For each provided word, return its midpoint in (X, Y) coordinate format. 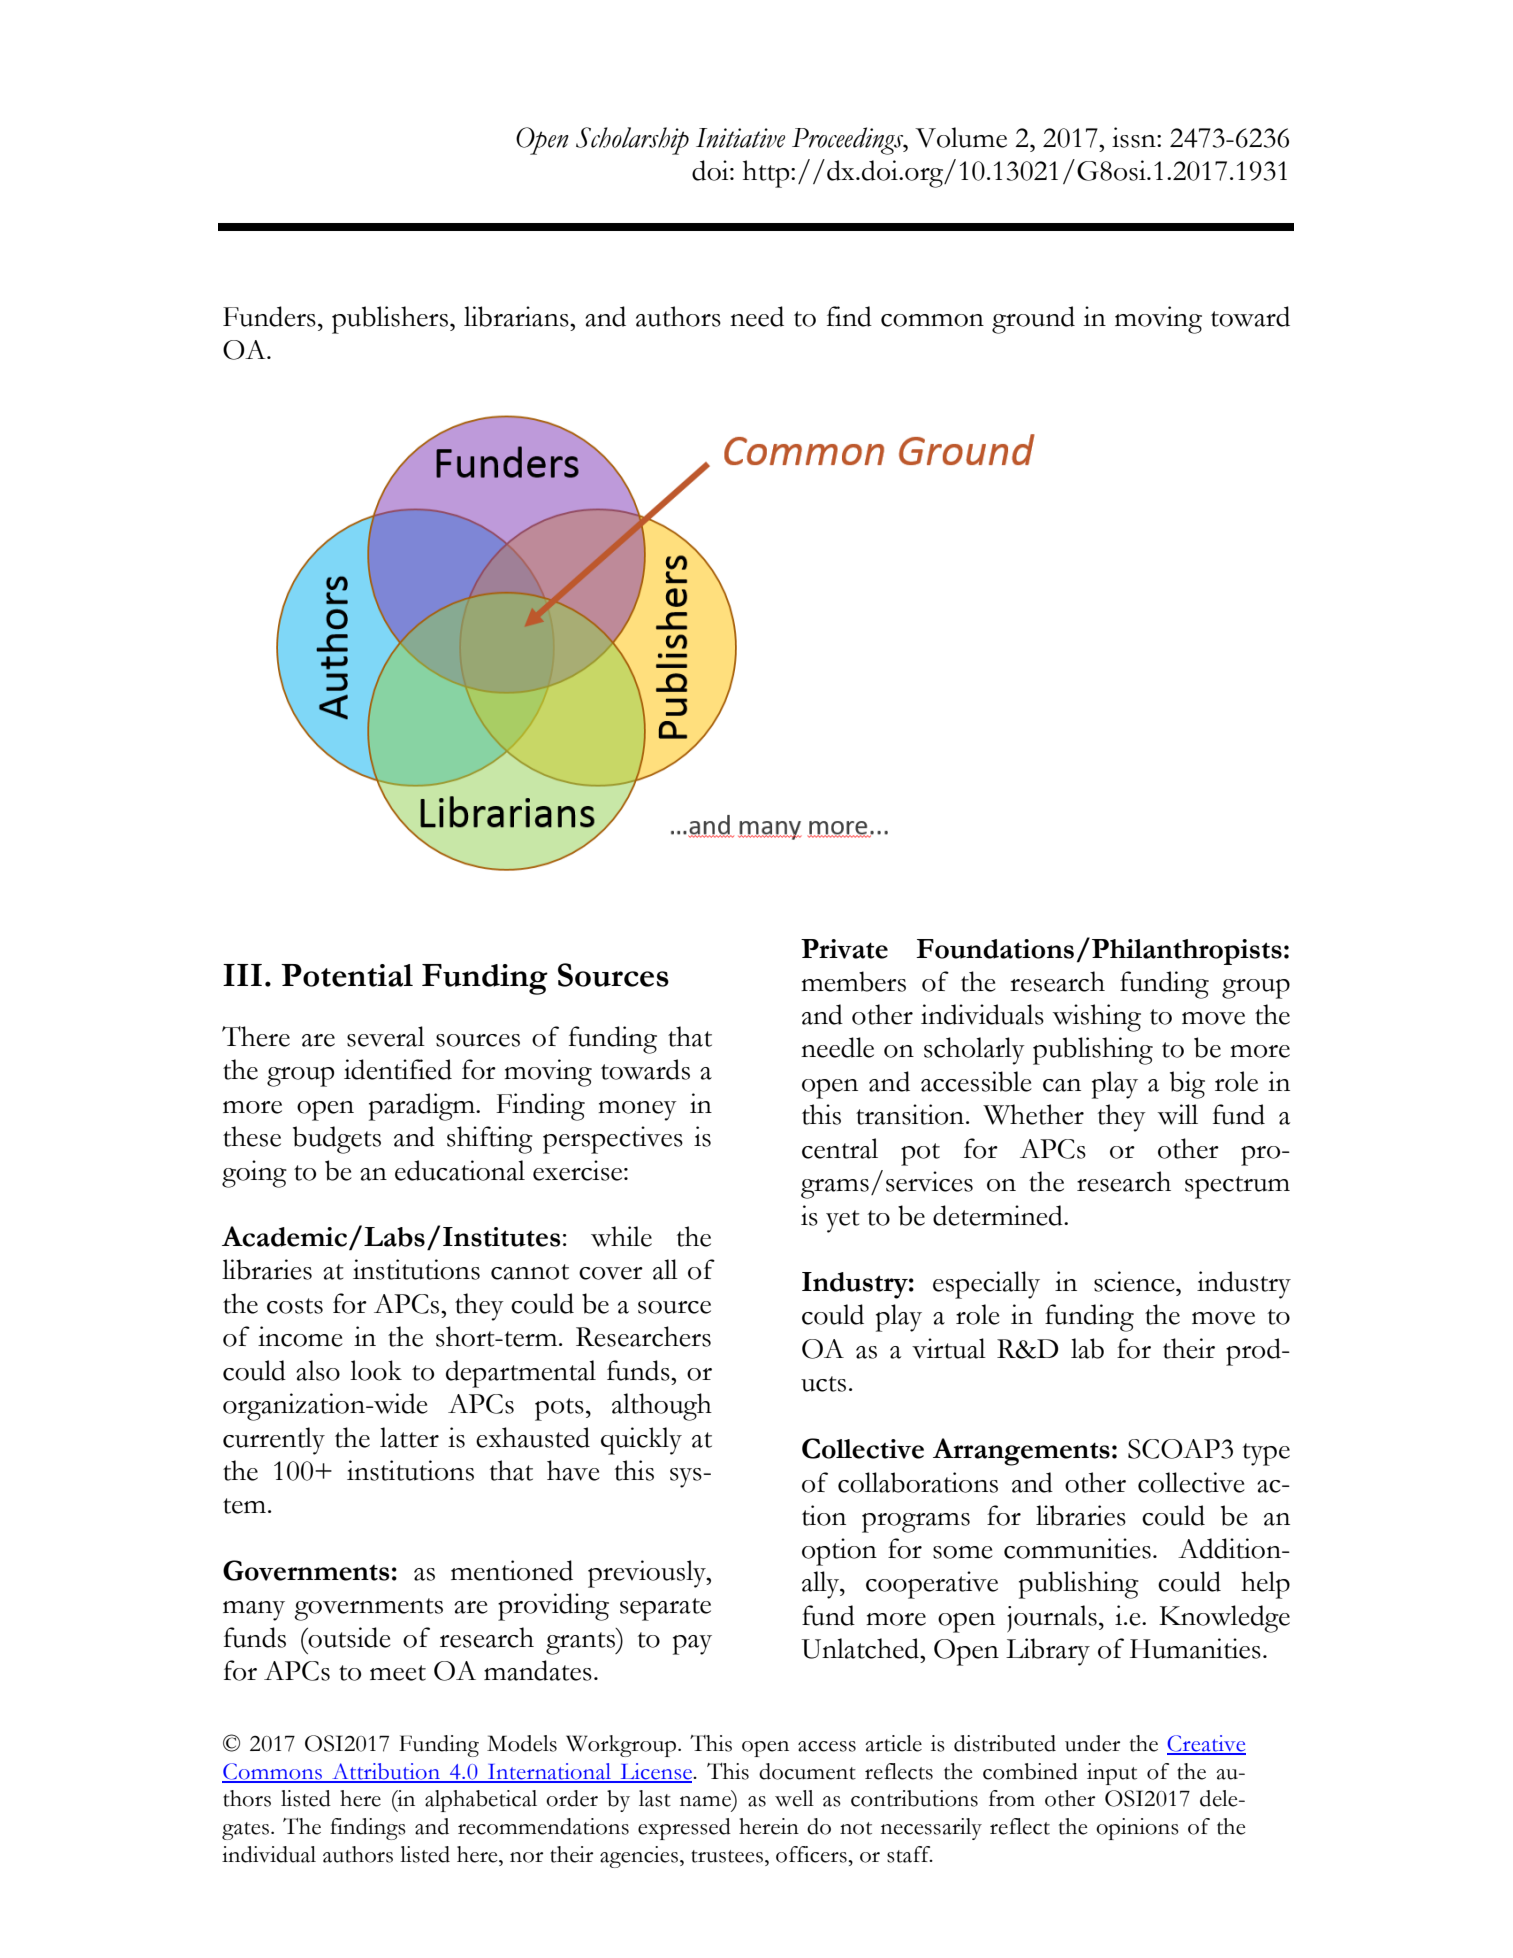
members (853, 981)
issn (1135, 137)
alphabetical (481, 1801)
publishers (390, 320)
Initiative (740, 138)
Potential (347, 975)
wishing (1096, 1018)
